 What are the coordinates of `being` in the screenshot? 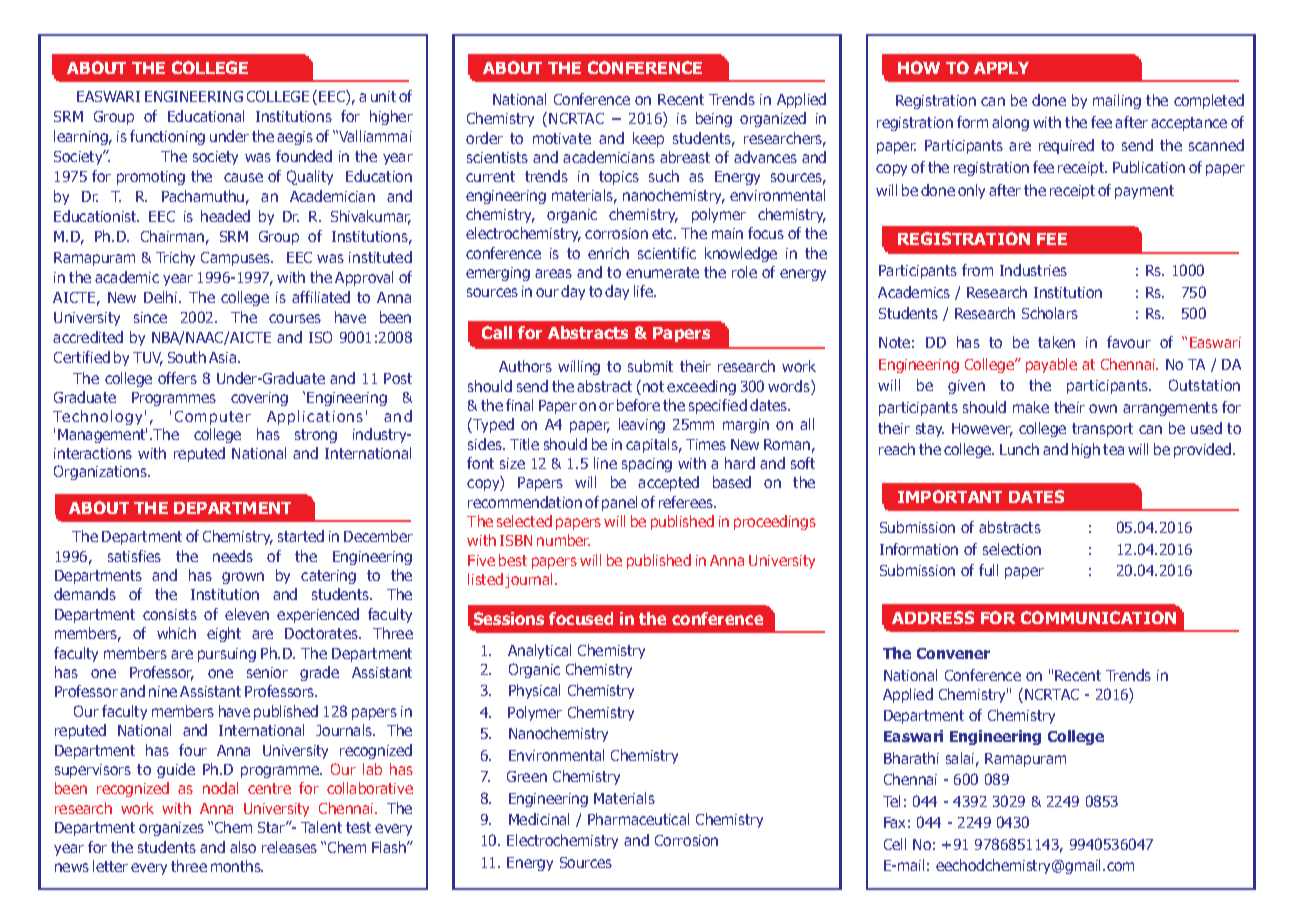 It's located at (714, 119).
